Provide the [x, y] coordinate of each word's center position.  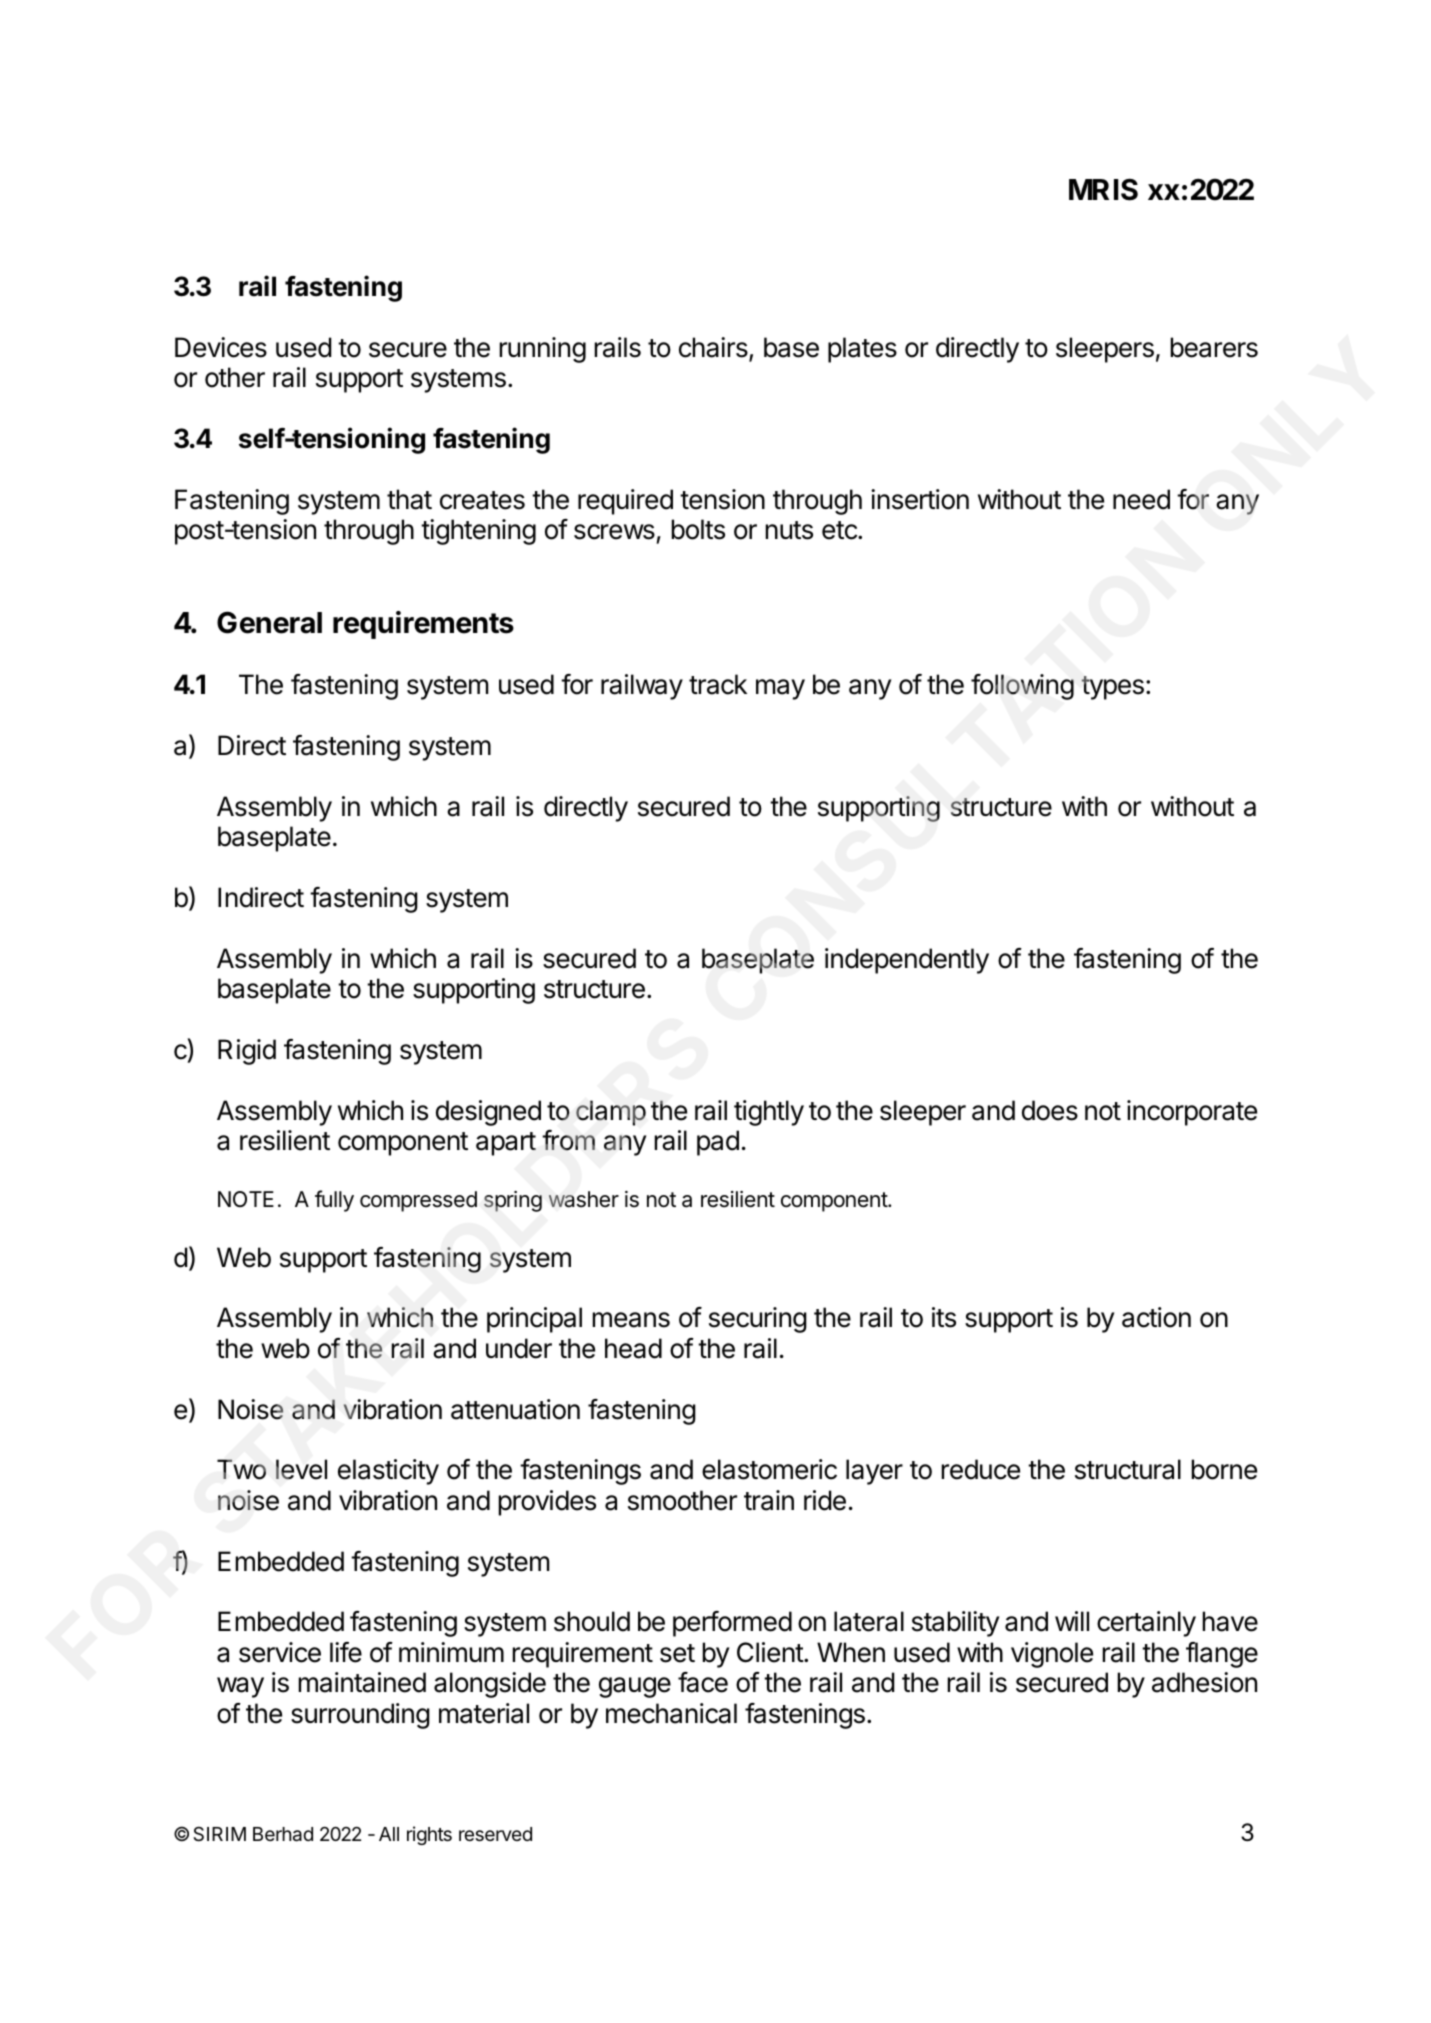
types [1112, 688]
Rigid [247, 1052]
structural [1128, 1469]
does [1050, 1110]
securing [758, 1320]
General [269, 622]
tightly [769, 1113]
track [718, 684]
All [389, 1834]
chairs [714, 349]
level [301, 1469]
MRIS [1103, 189]
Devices [221, 347]
